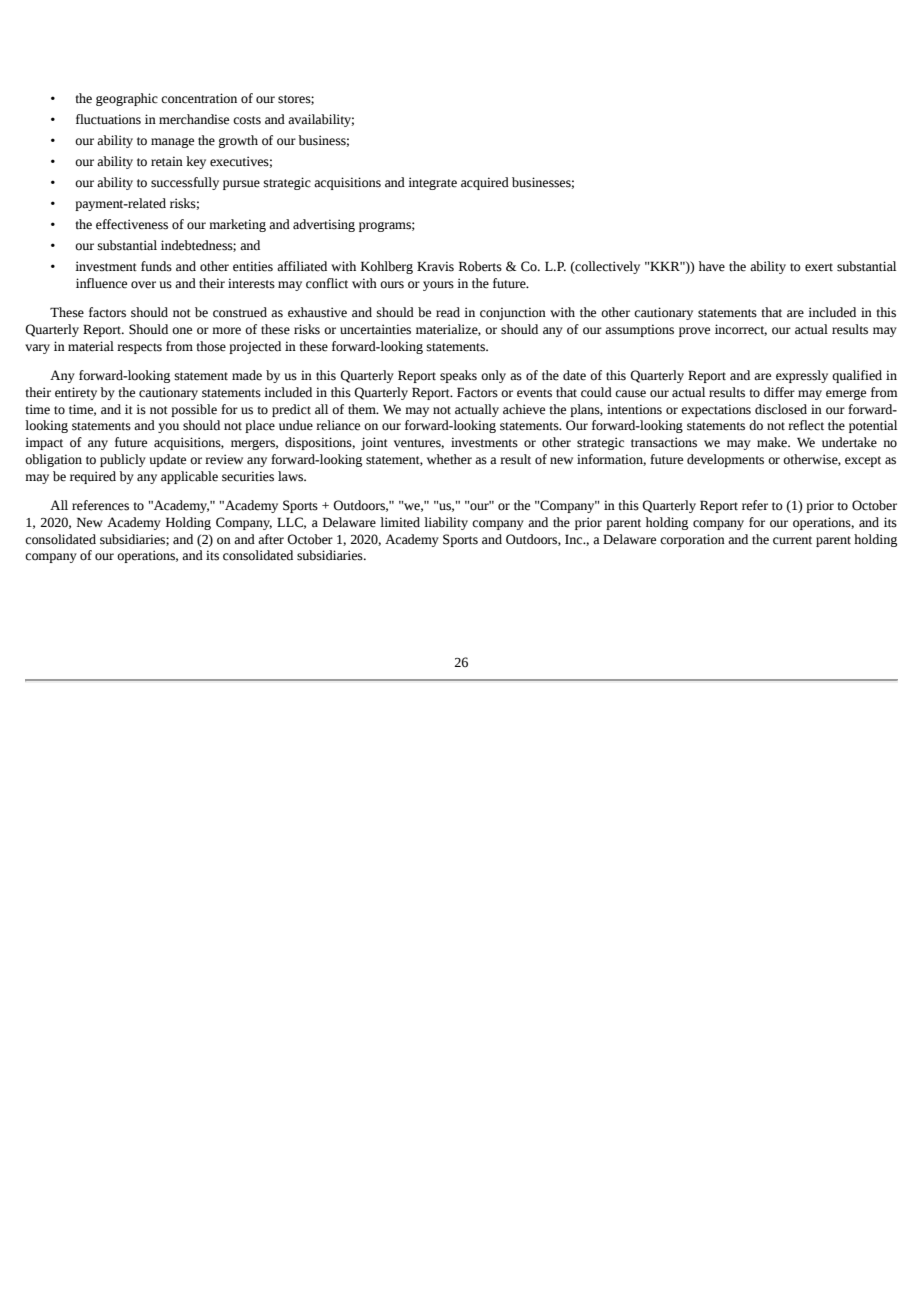 Image resolution: width=924 pixels, height=1308 pixels. What do you see at coordinates (524, 409) in the document?
I see `achieve` at bounding box center [524, 409].
